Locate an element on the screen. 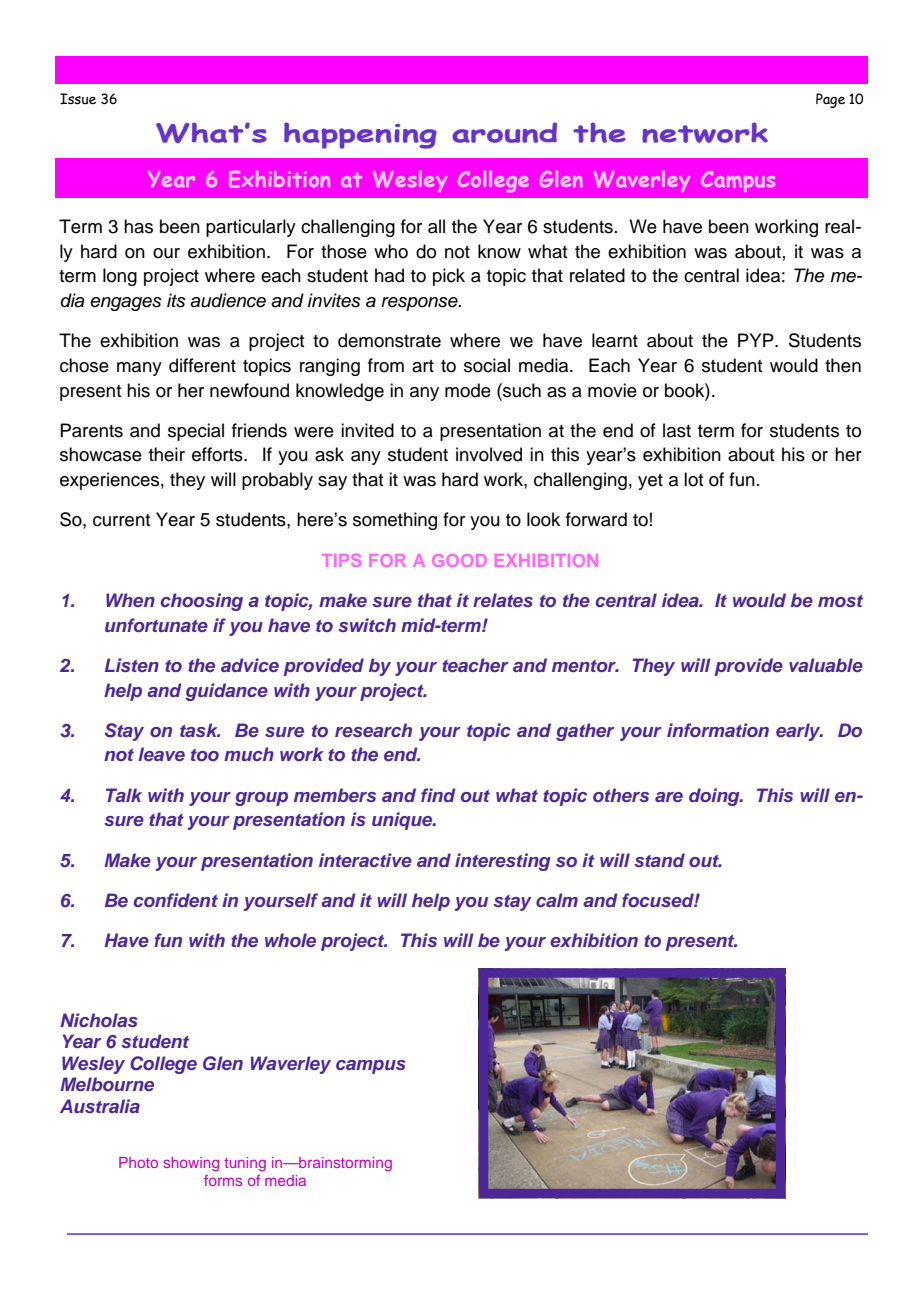 The width and height of the screenshot is (924, 1308). Issue is located at coordinates (78, 99).
